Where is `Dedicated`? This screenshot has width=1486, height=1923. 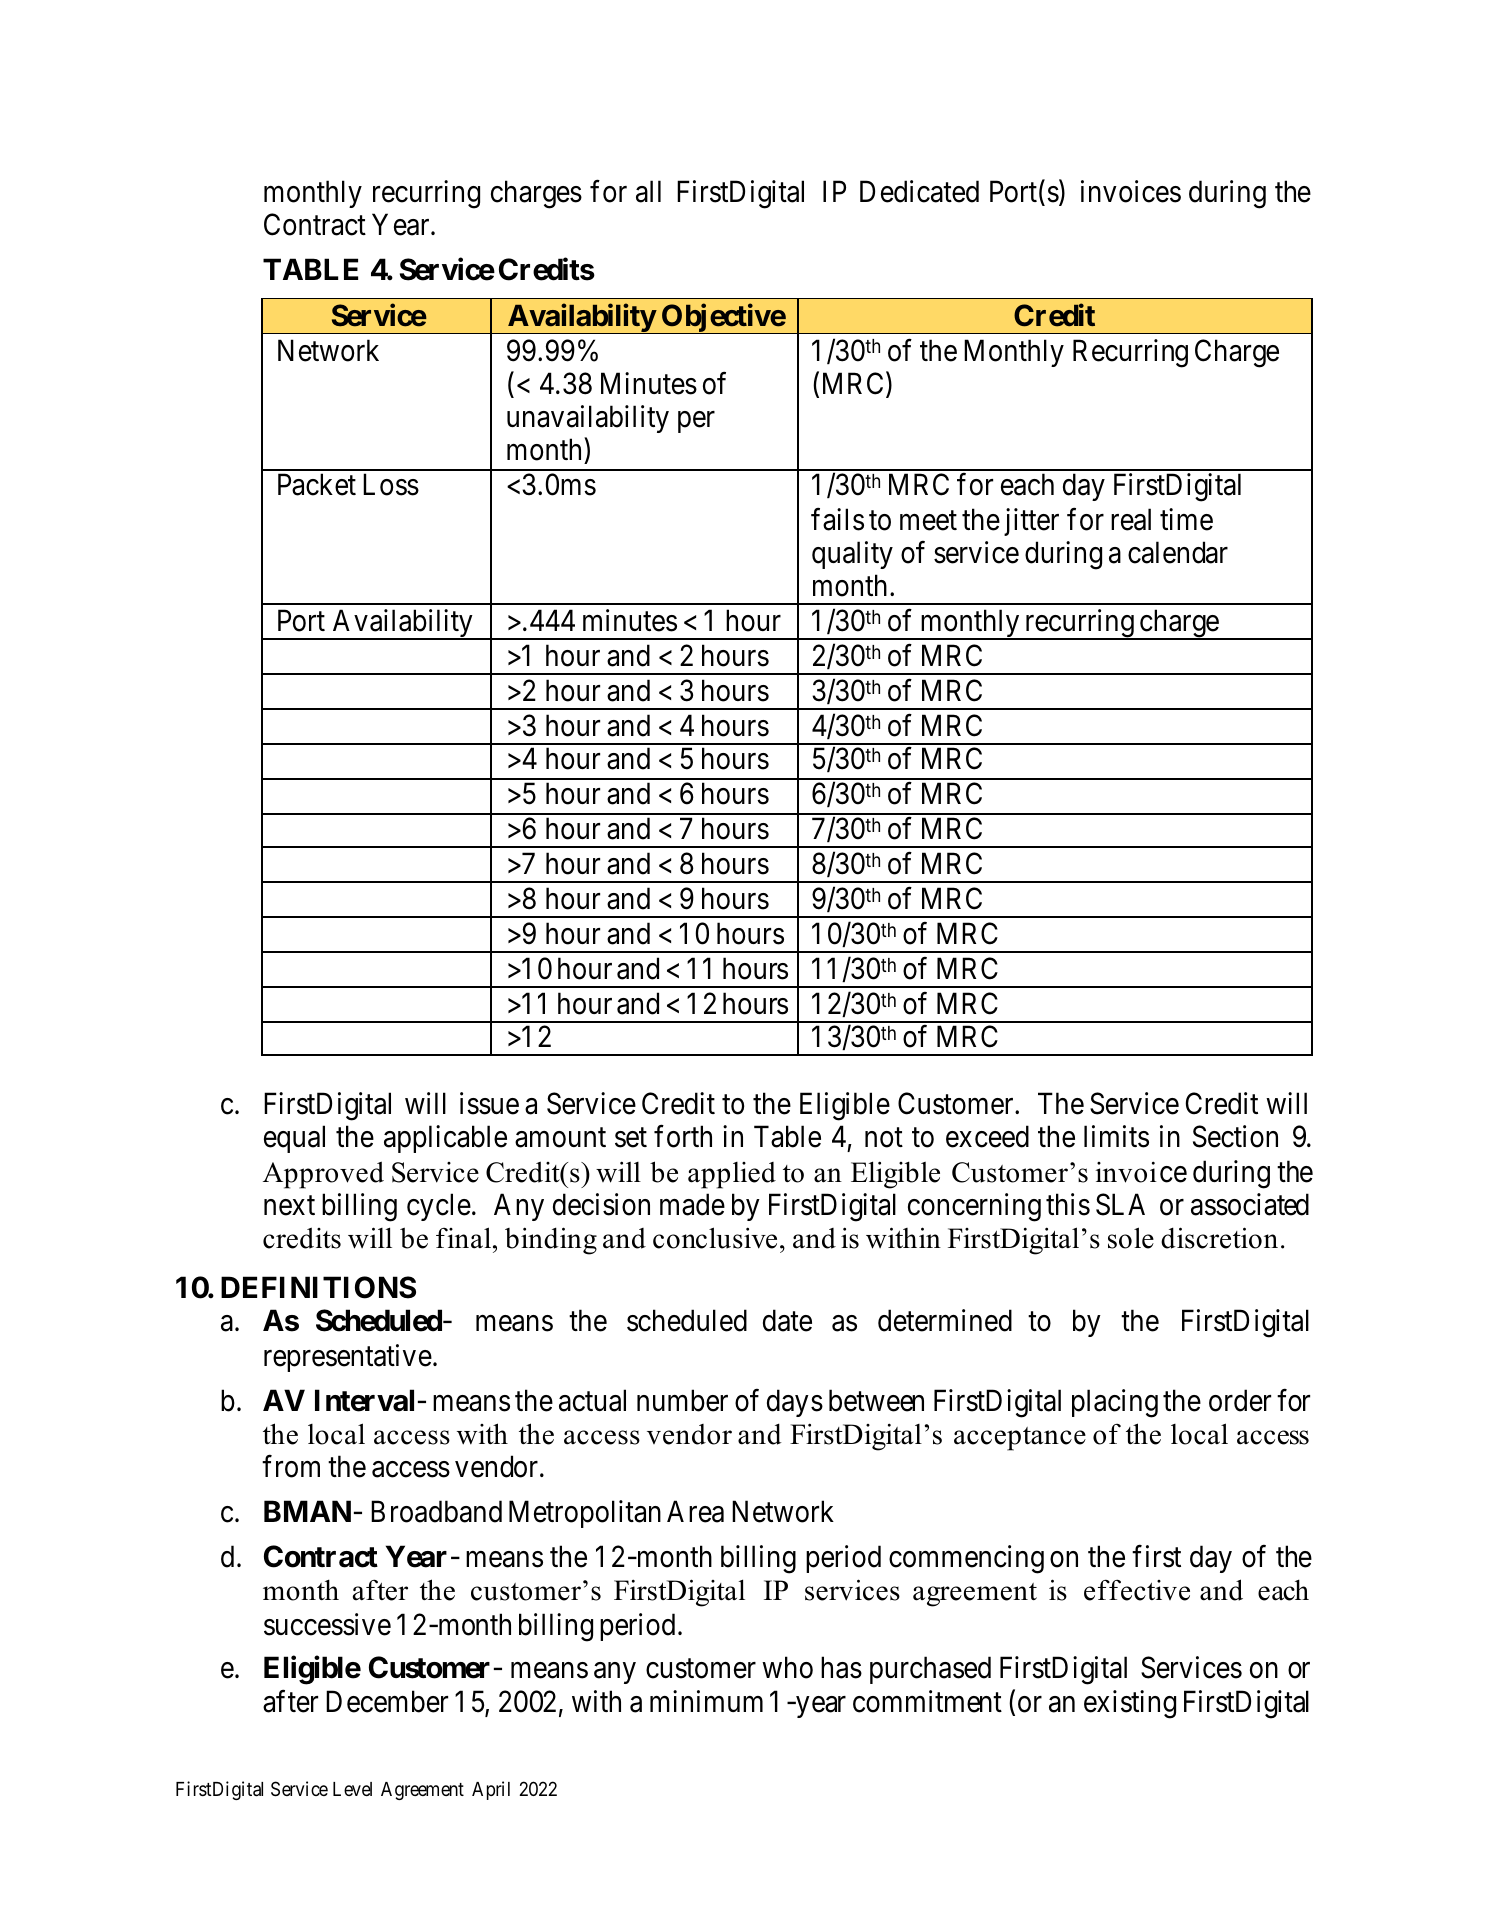 Dedicated is located at coordinates (919, 191).
